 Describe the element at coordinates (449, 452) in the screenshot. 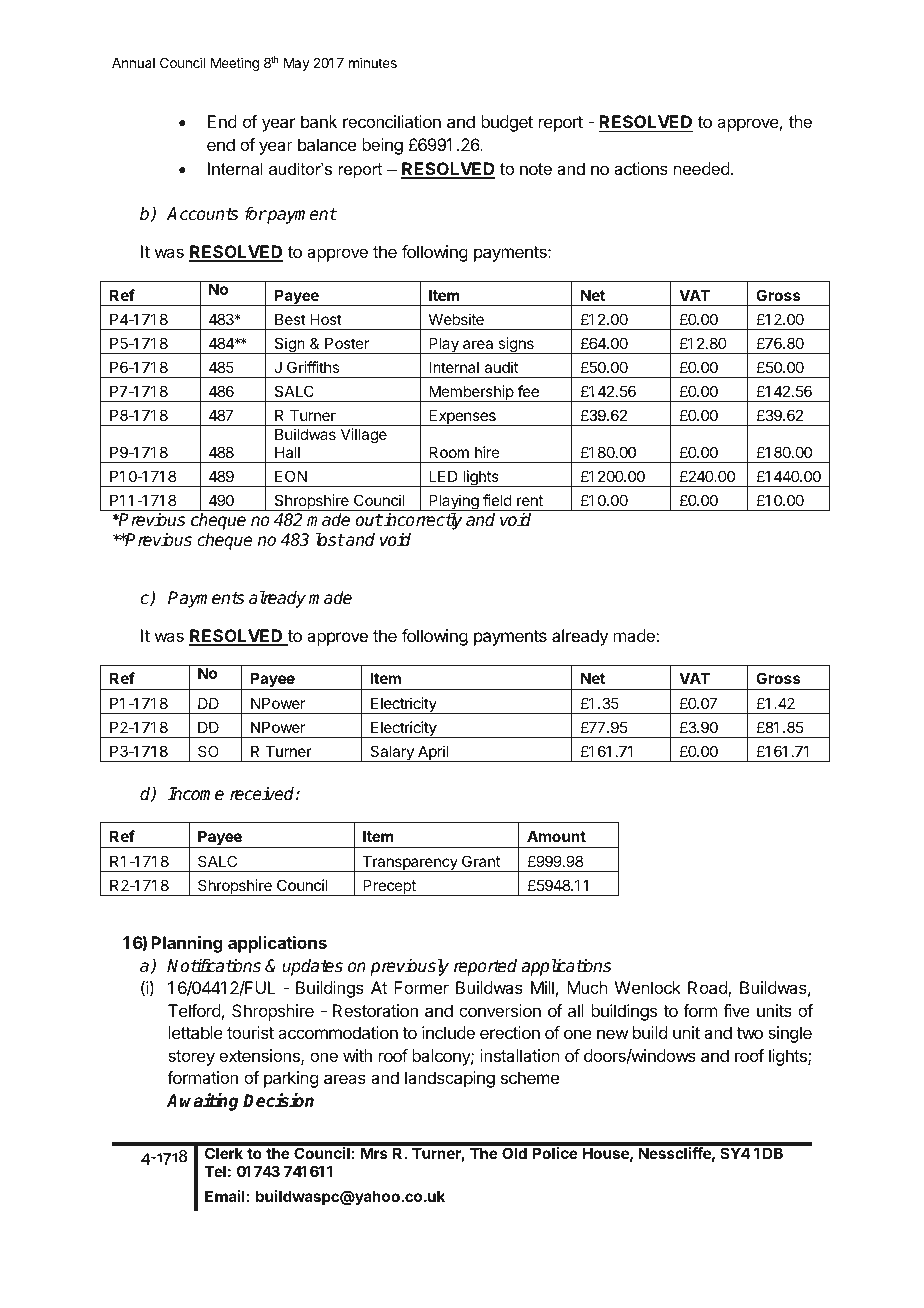

I see `Room` at that location.
